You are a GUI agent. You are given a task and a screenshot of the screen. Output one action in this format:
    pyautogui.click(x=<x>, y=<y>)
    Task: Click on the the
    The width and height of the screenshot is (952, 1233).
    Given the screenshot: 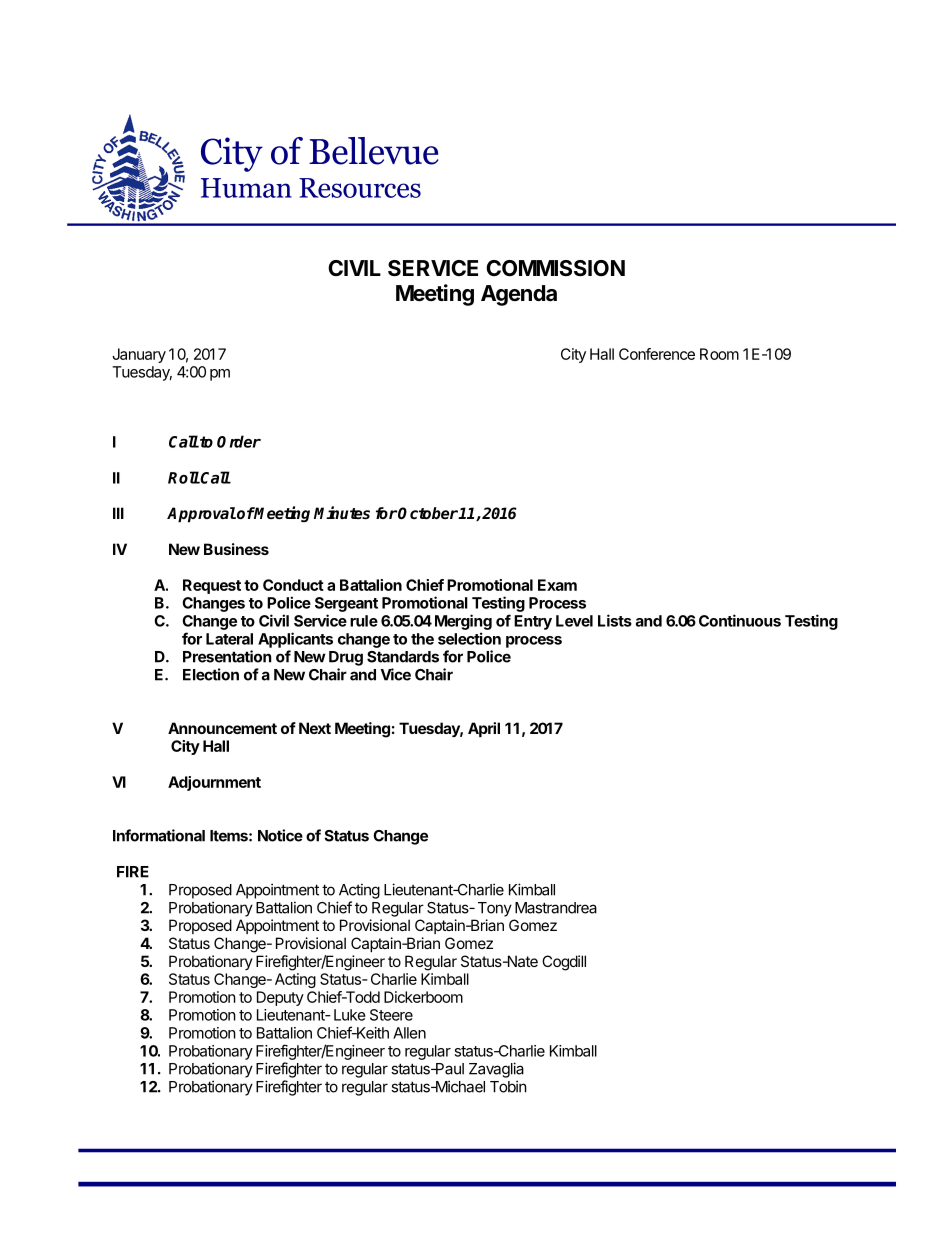 What is the action you would take?
    pyautogui.click(x=422, y=639)
